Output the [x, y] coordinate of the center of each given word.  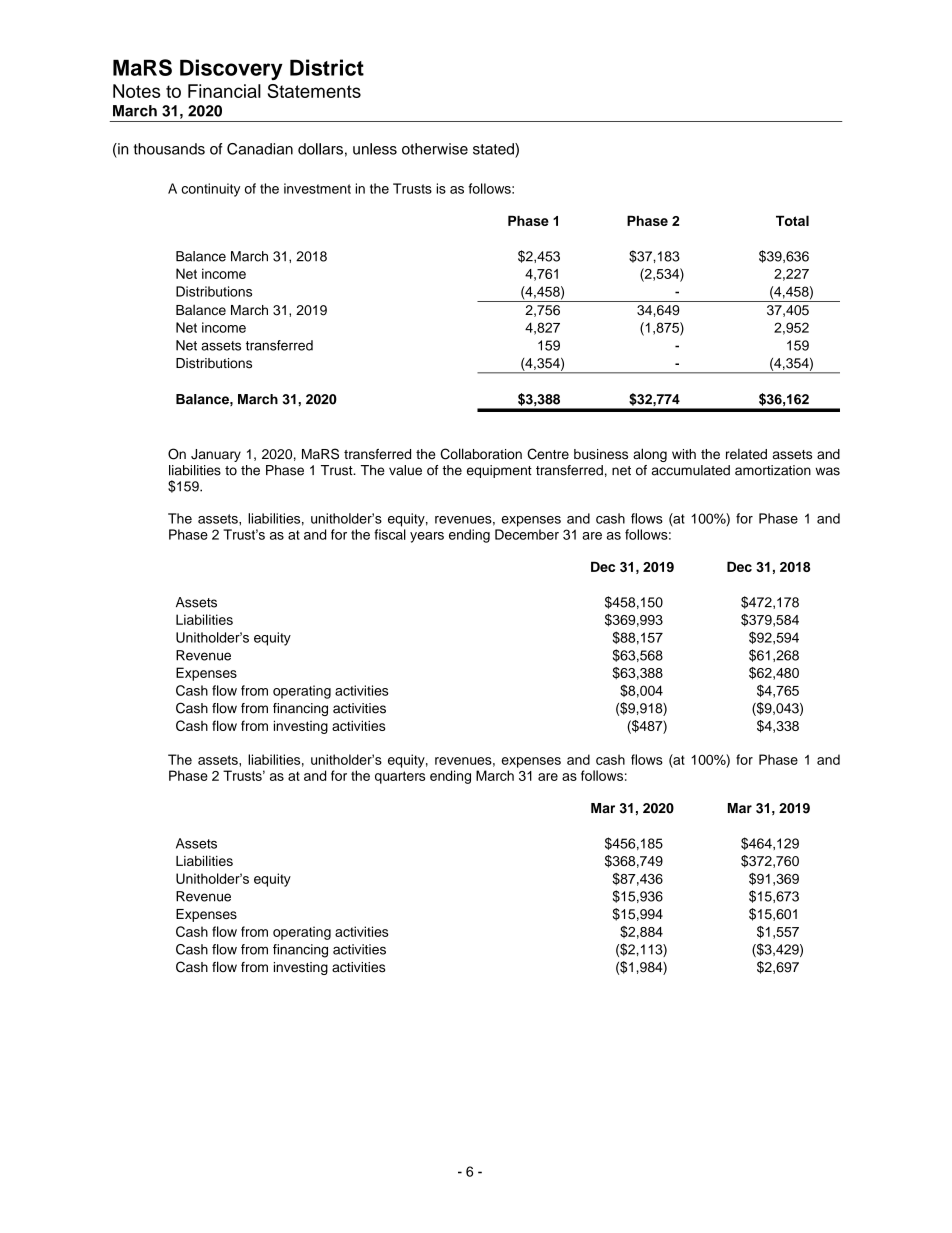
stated [494, 149]
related [746, 454]
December [527, 534]
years [427, 537]
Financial [224, 91]
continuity [211, 190]
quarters [400, 777]
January [216, 455]
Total [792, 220]
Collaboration [481, 454]
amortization [773, 470]
